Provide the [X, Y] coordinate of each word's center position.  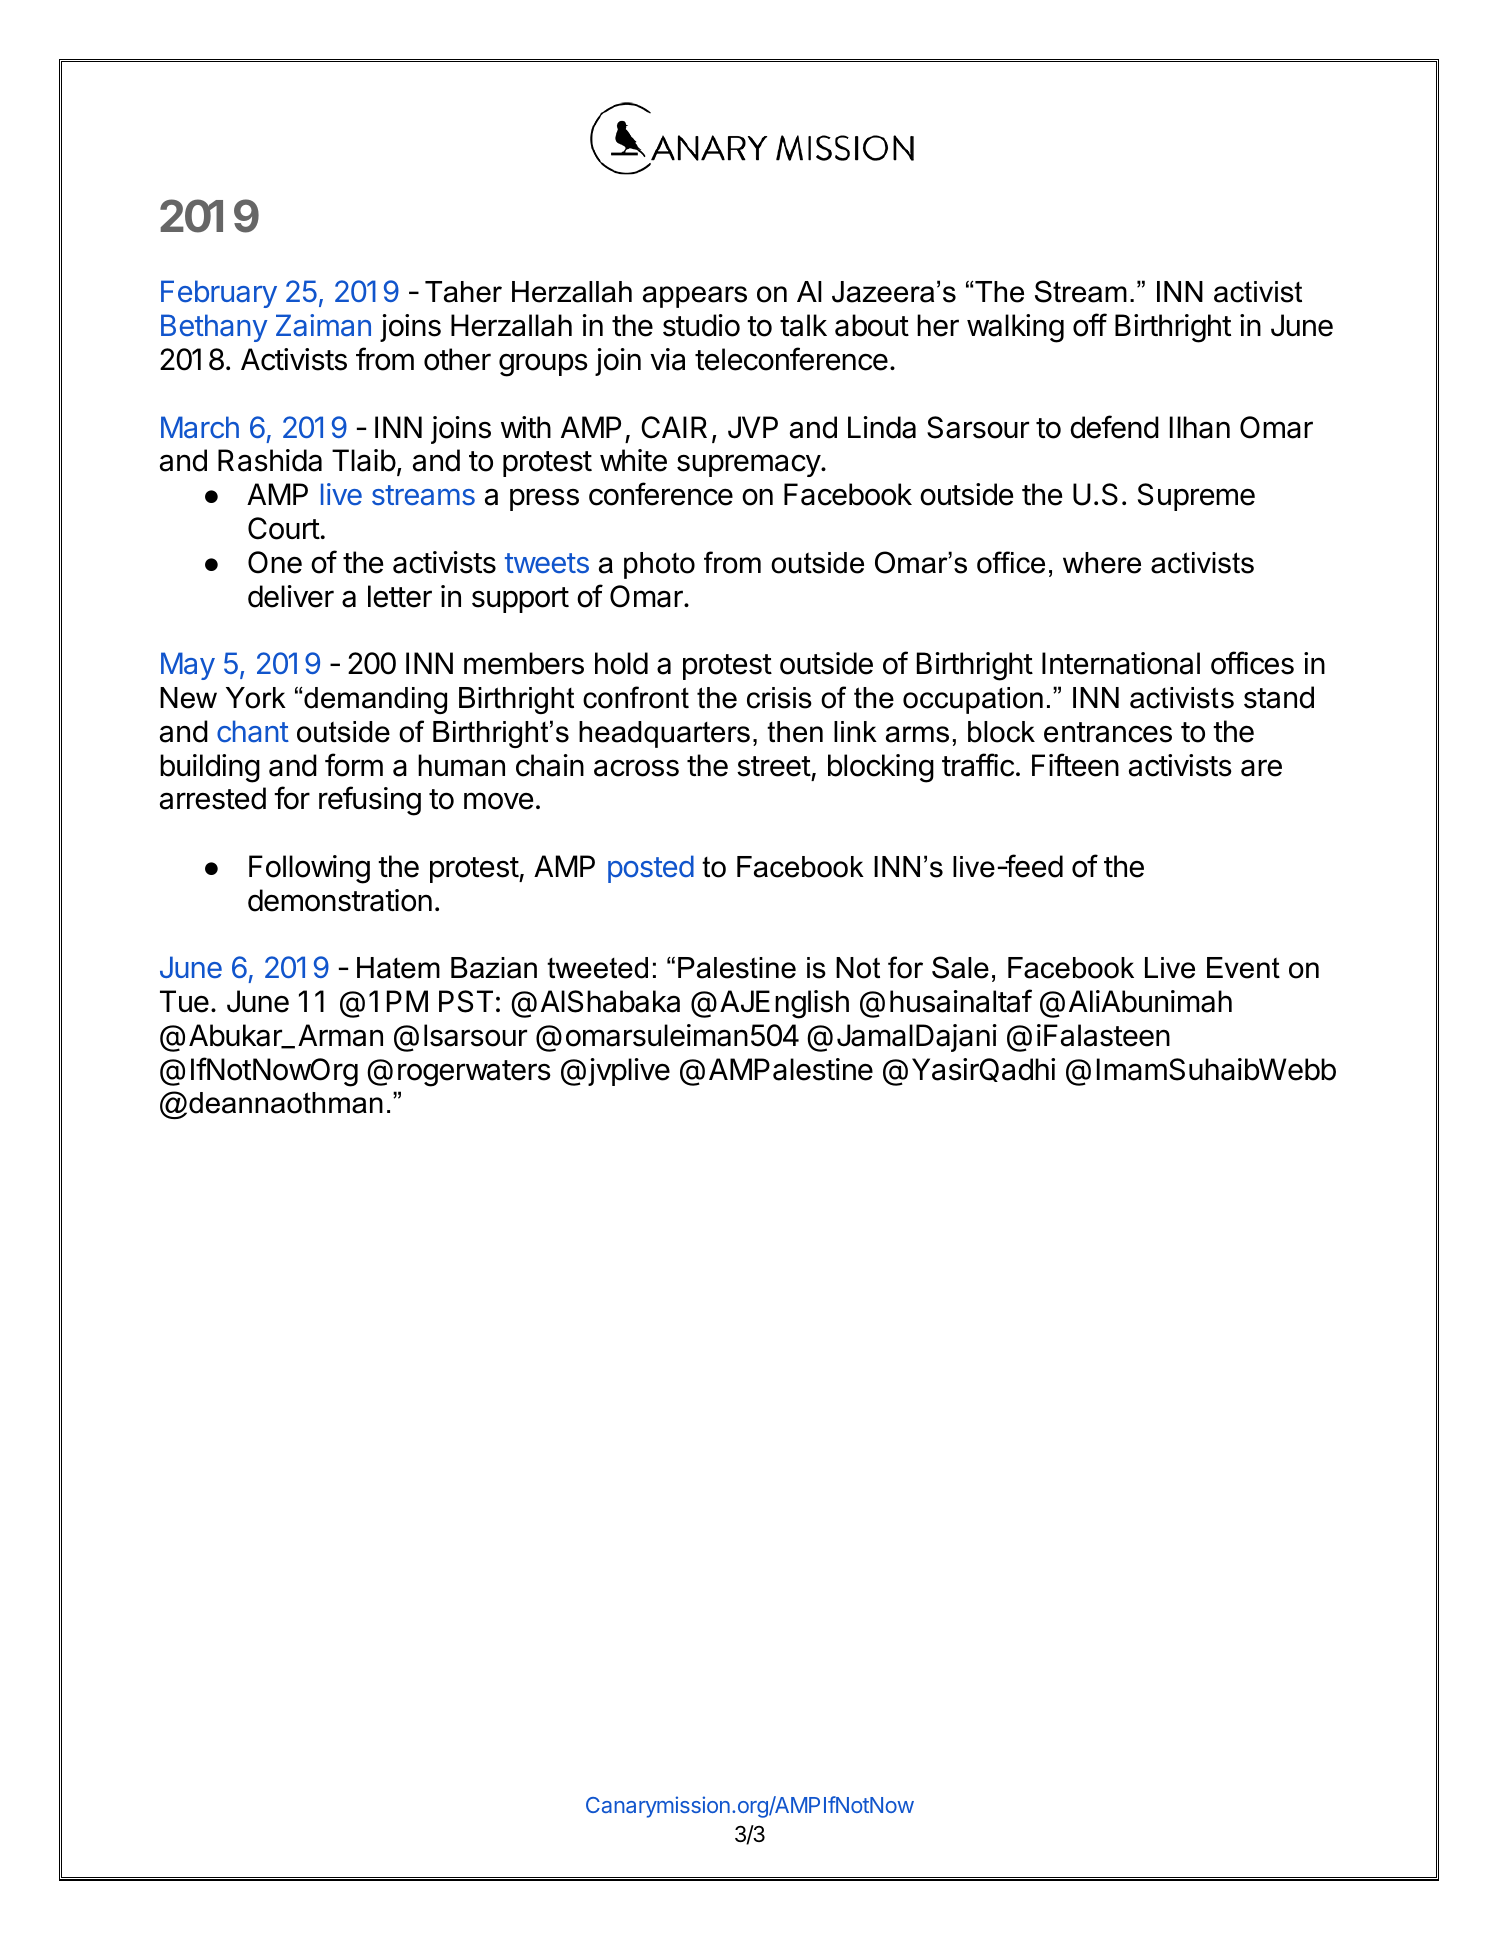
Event [1243, 968]
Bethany [214, 328]
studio [701, 325]
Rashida [270, 460]
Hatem [398, 968]
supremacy [749, 465]
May [188, 666]
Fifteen [1075, 765]
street [774, 766]
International [1121, 663]
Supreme [1196, 497]
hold [621, 663]
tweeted [597, 968]
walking [1015, 328]
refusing [370, 801]
